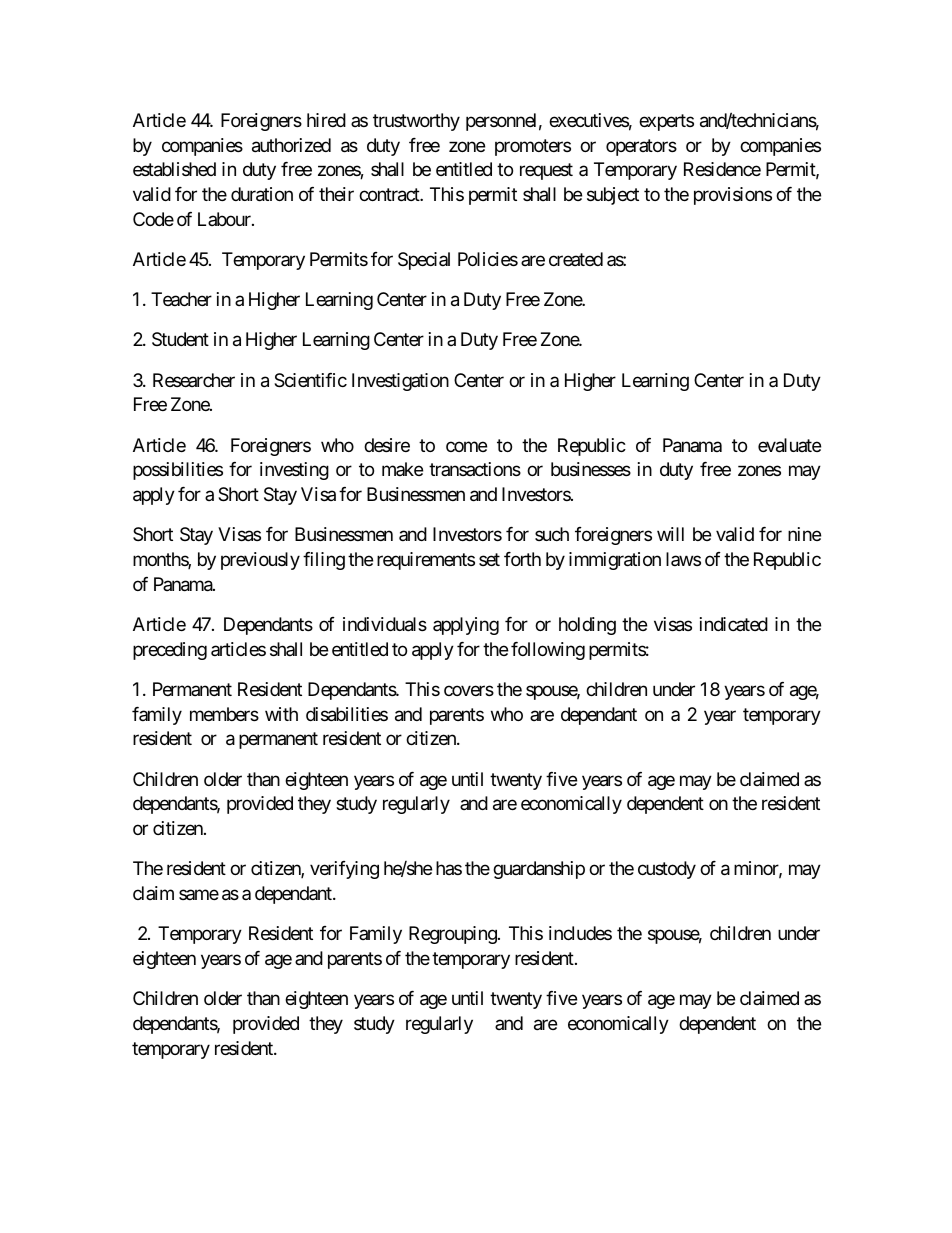  Describe the element at coordinates (548, 651) in the screenshot. I see `following` at that location.
